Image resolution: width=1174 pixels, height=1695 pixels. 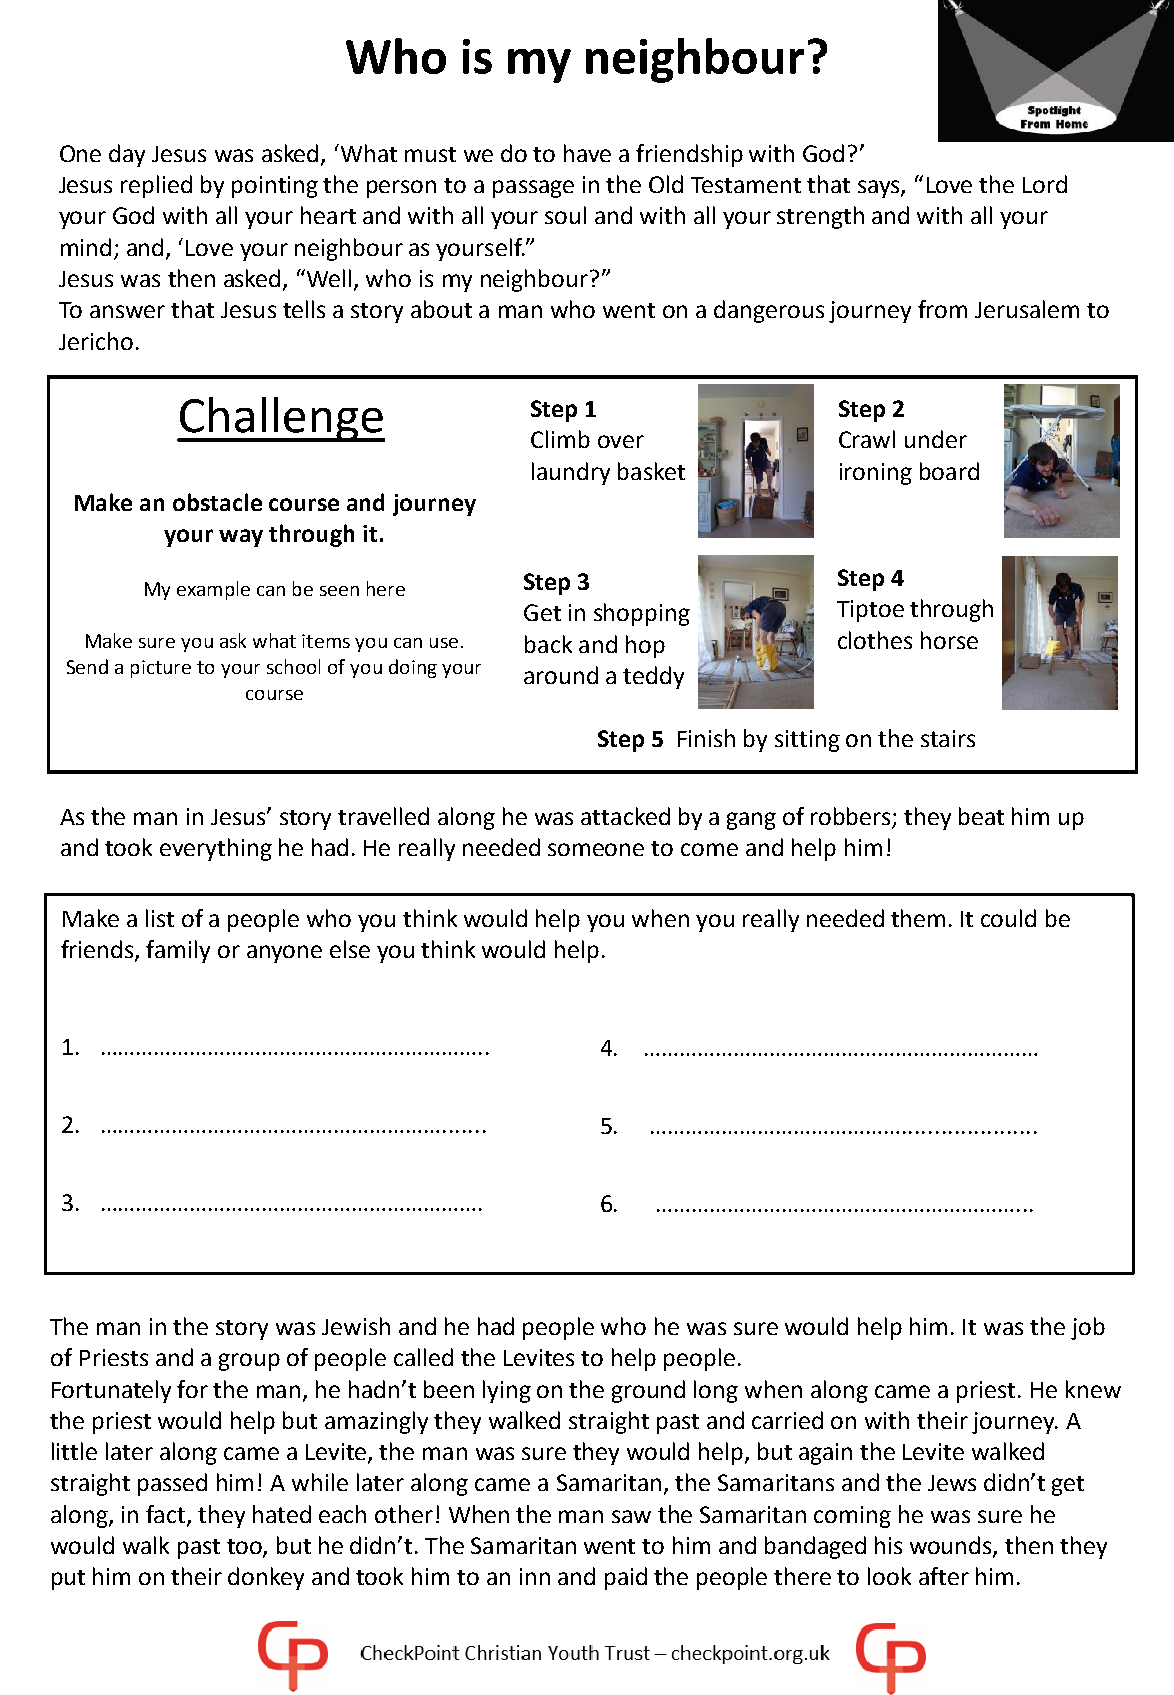 I want to click on saw, so click(x=631, y=1516).
